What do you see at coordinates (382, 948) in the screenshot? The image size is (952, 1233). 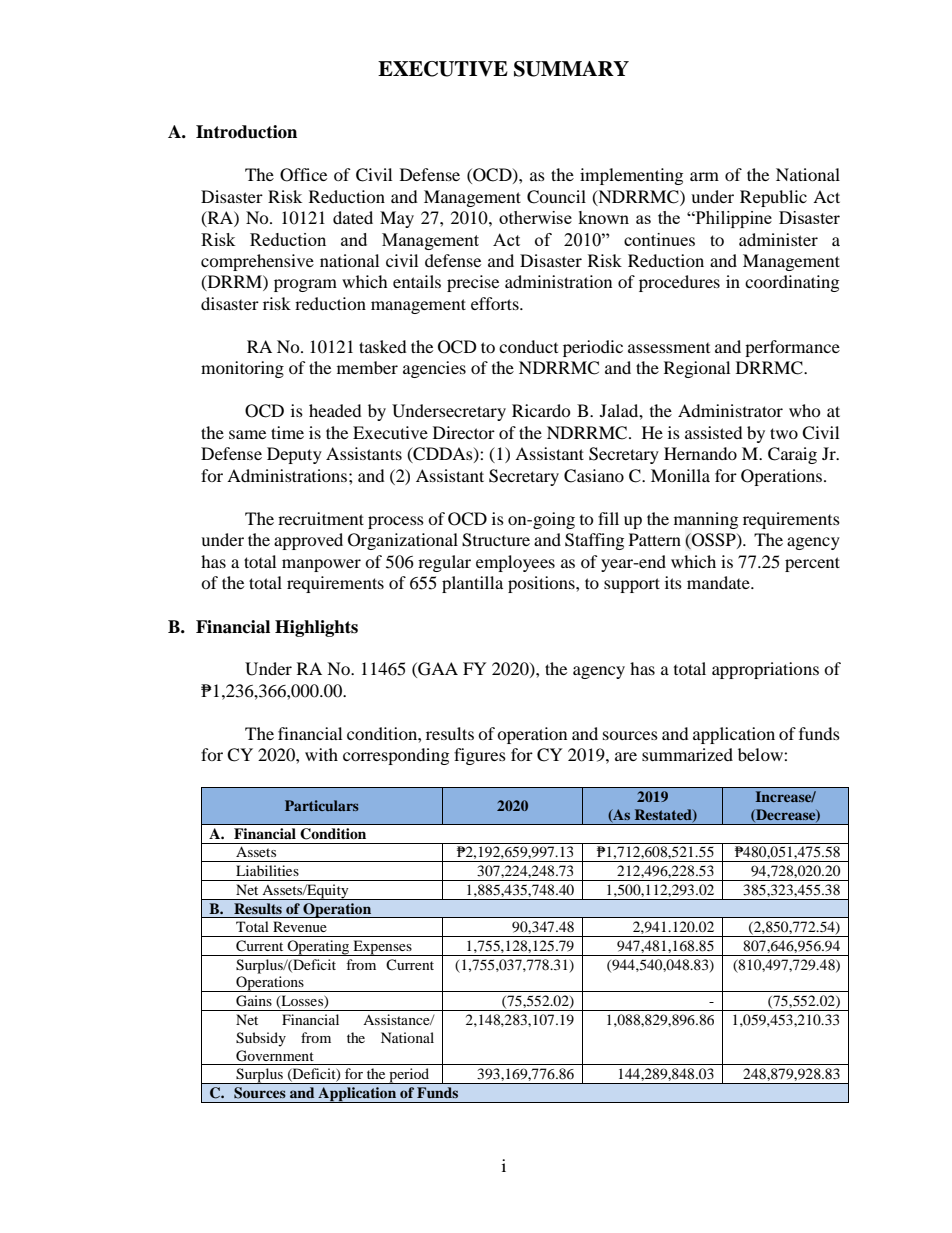 I see `Expenses` at bounding box center [382, 948].
